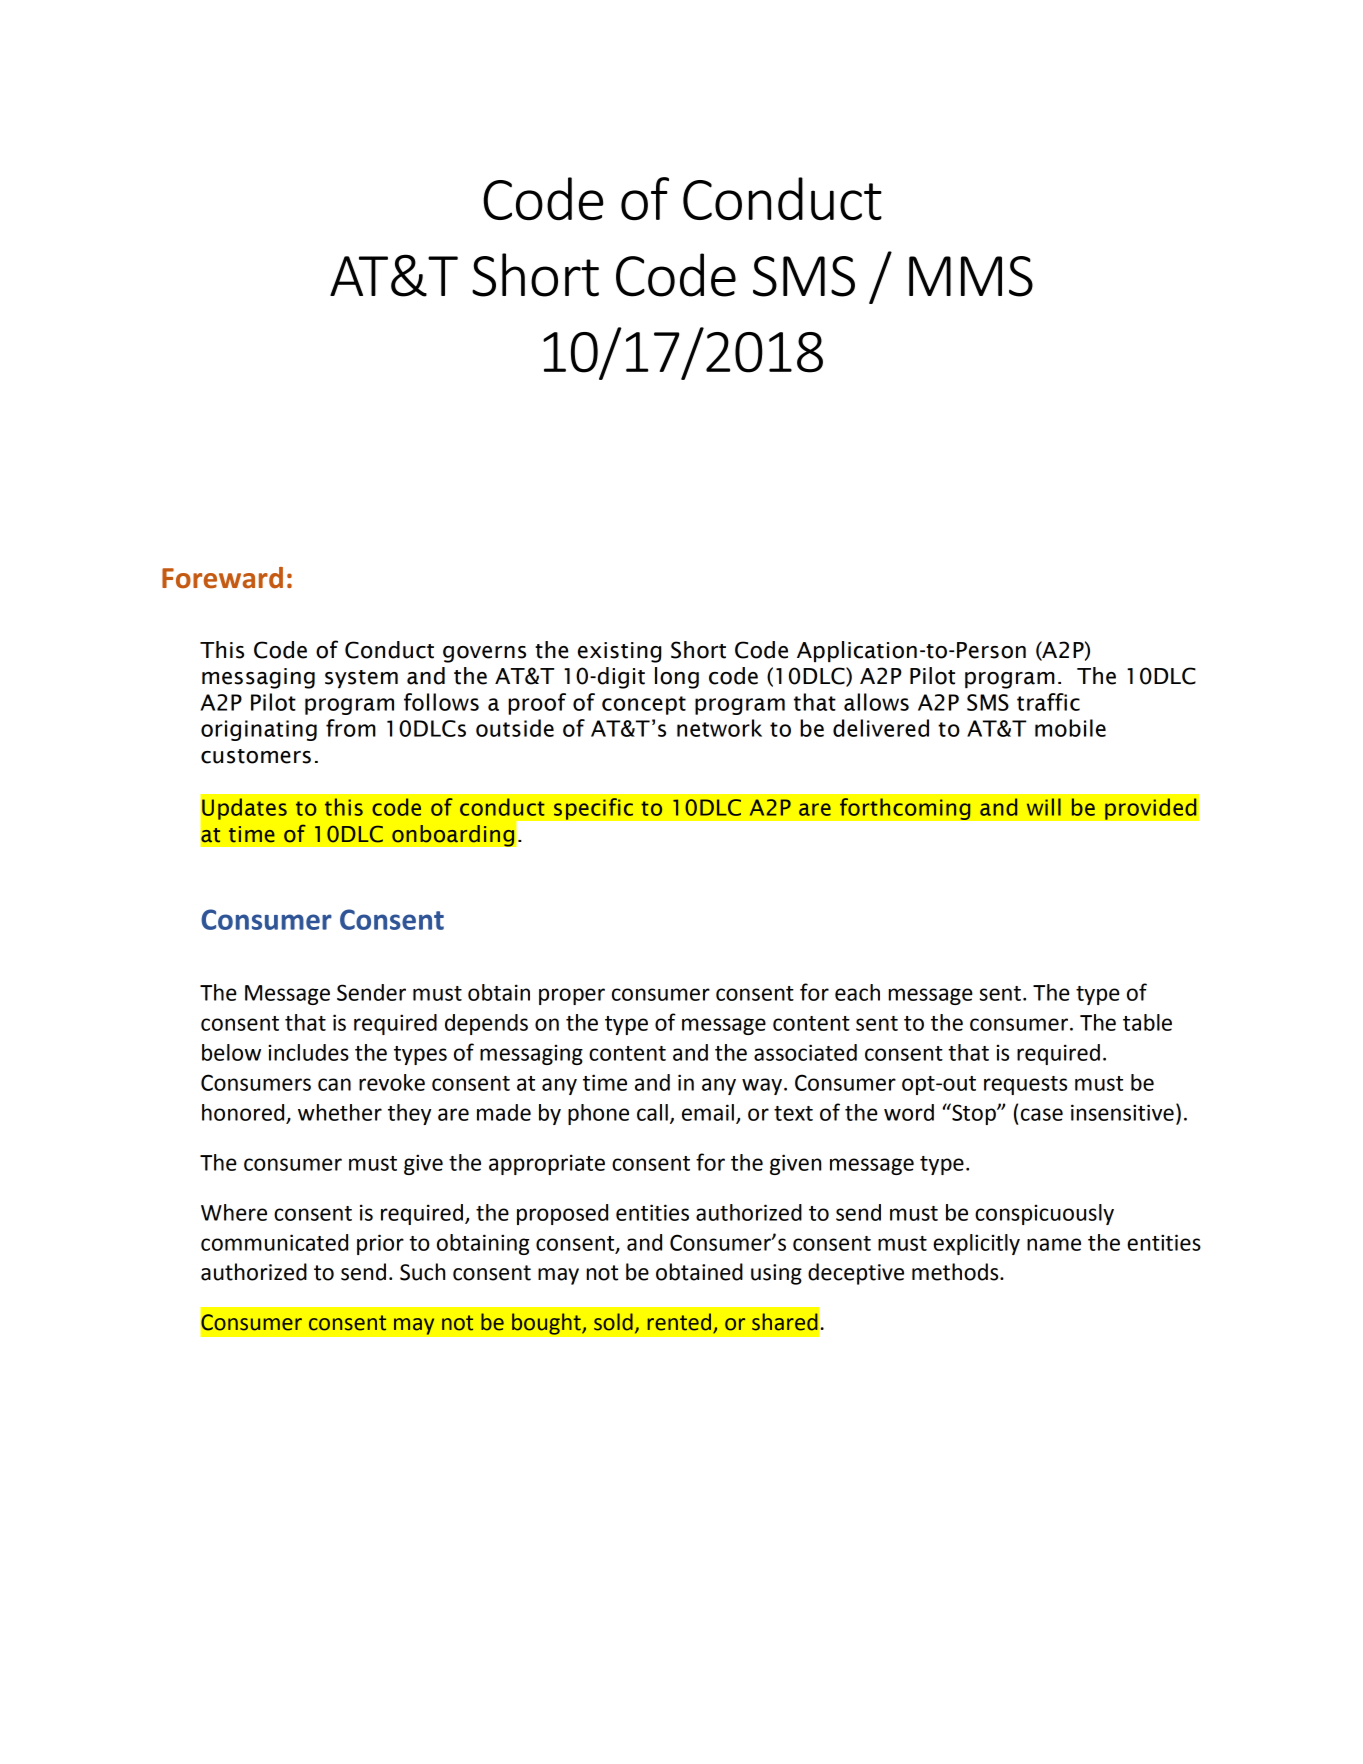 This screenshot has width=1363, height=1764. What do you see at coordinates (679, 1322) in the screenshot?
I see `rented` at bounding box center [679, 1322].
